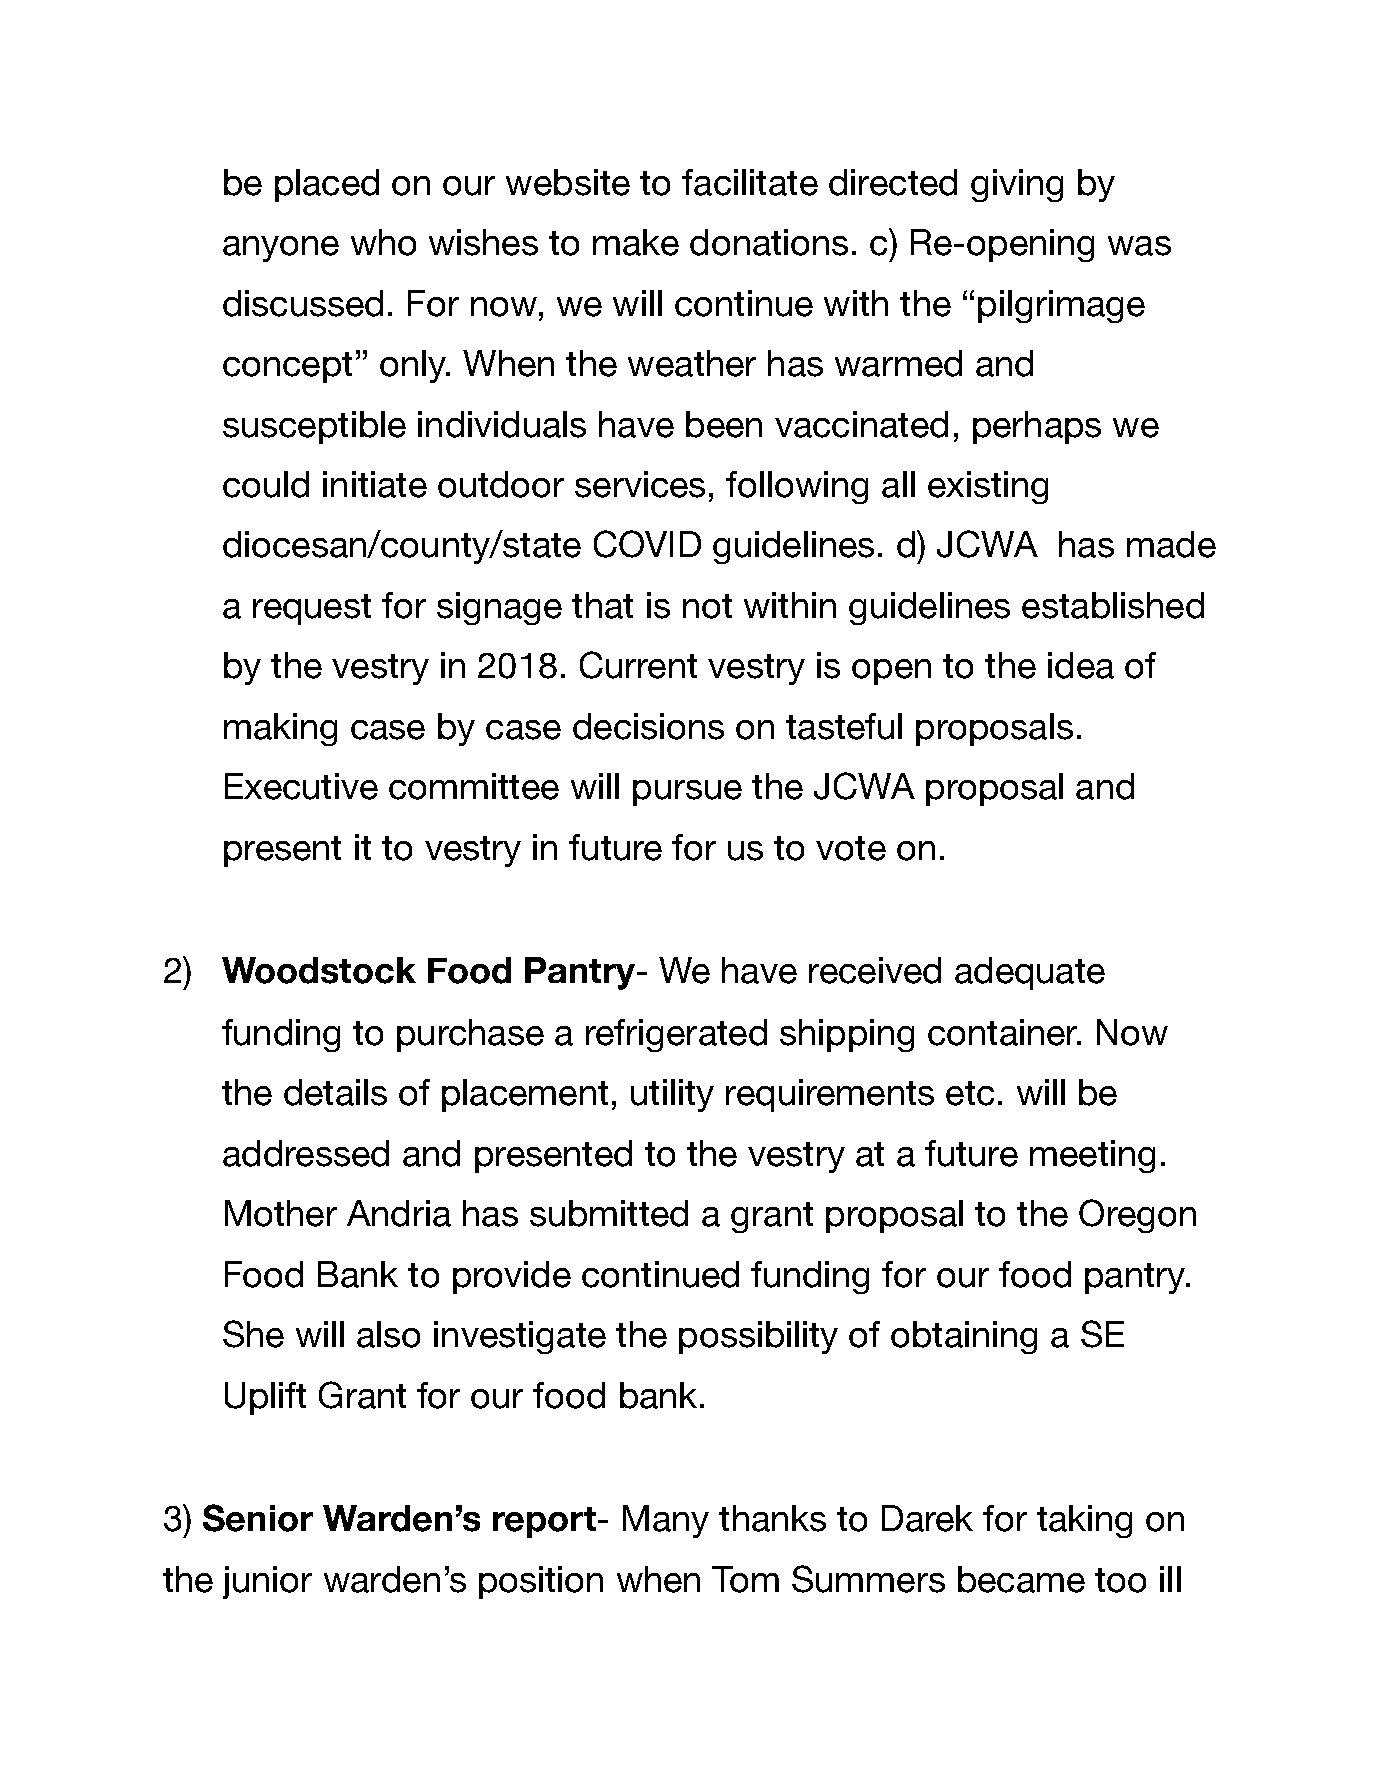 This document has width=1382, height=1789. What do you see at coordinates (1137, 1216) in the document?
I see `Oregon` at bounding box center [1137, 1216].
